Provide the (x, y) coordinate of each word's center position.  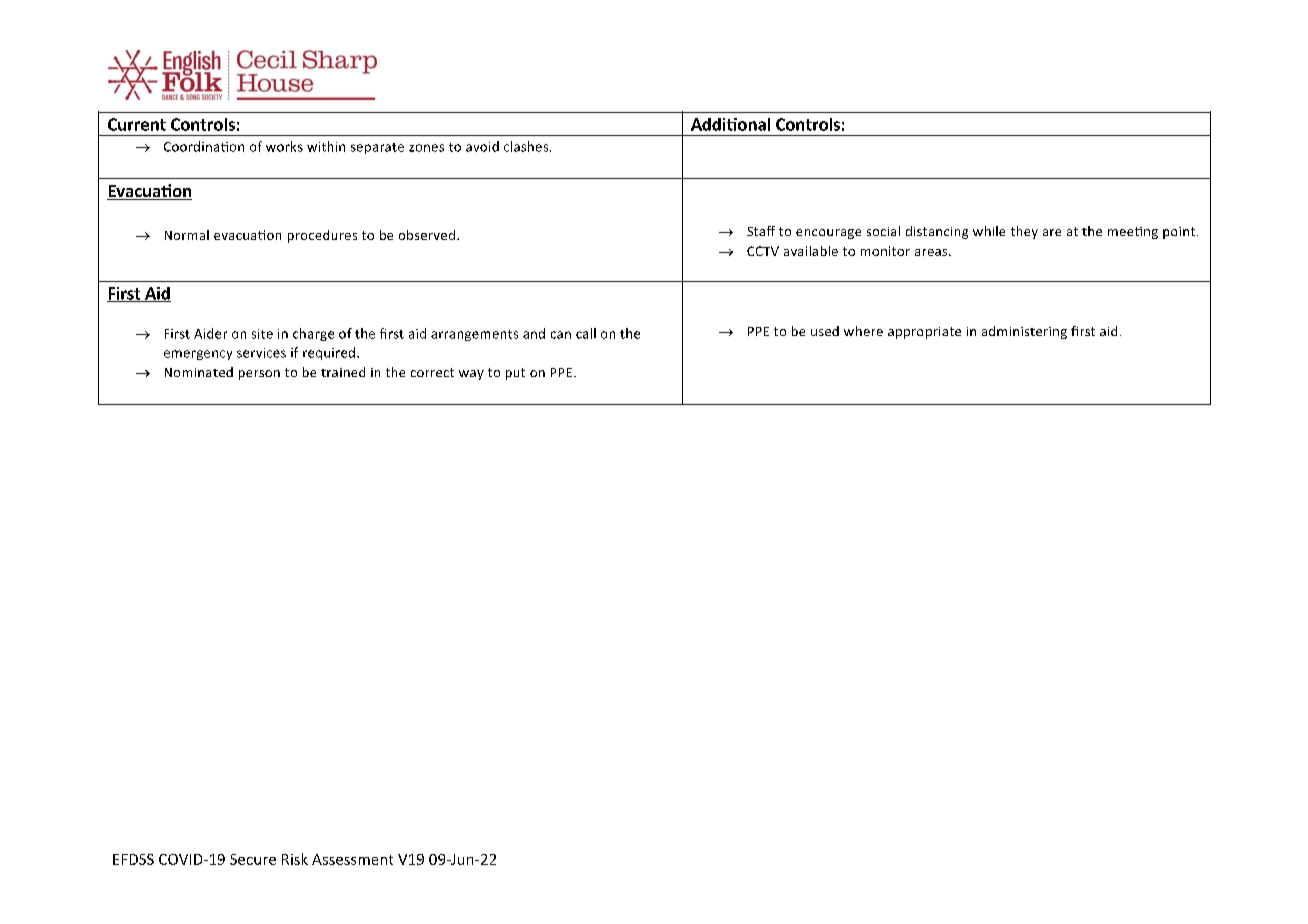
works (284, 146)
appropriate (924, 333)
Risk (295, 859)
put (515, 374)
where (863, 331)
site (262, 334)
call (586, 333)
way (471, 375)
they (1024, 232)
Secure (253, 859)
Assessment (352, 859)
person (259, 375)
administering (1024, 332)
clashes (527, 146)
